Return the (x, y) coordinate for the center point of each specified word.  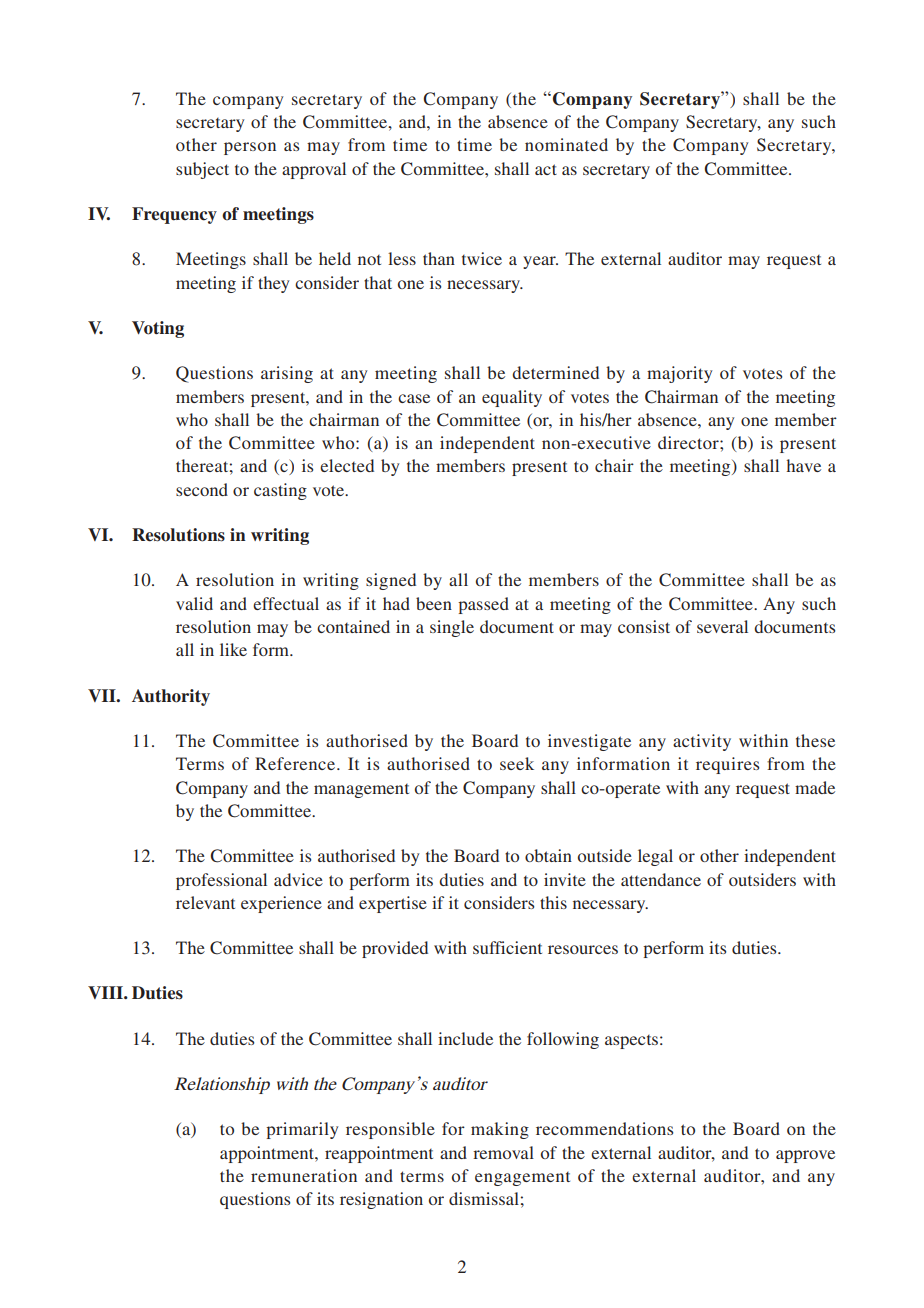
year (540, 262)
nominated (566, 144)
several (722, 626)
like (233, 649)
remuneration (304, 1175)
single (452, 628)
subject (202, 170)
